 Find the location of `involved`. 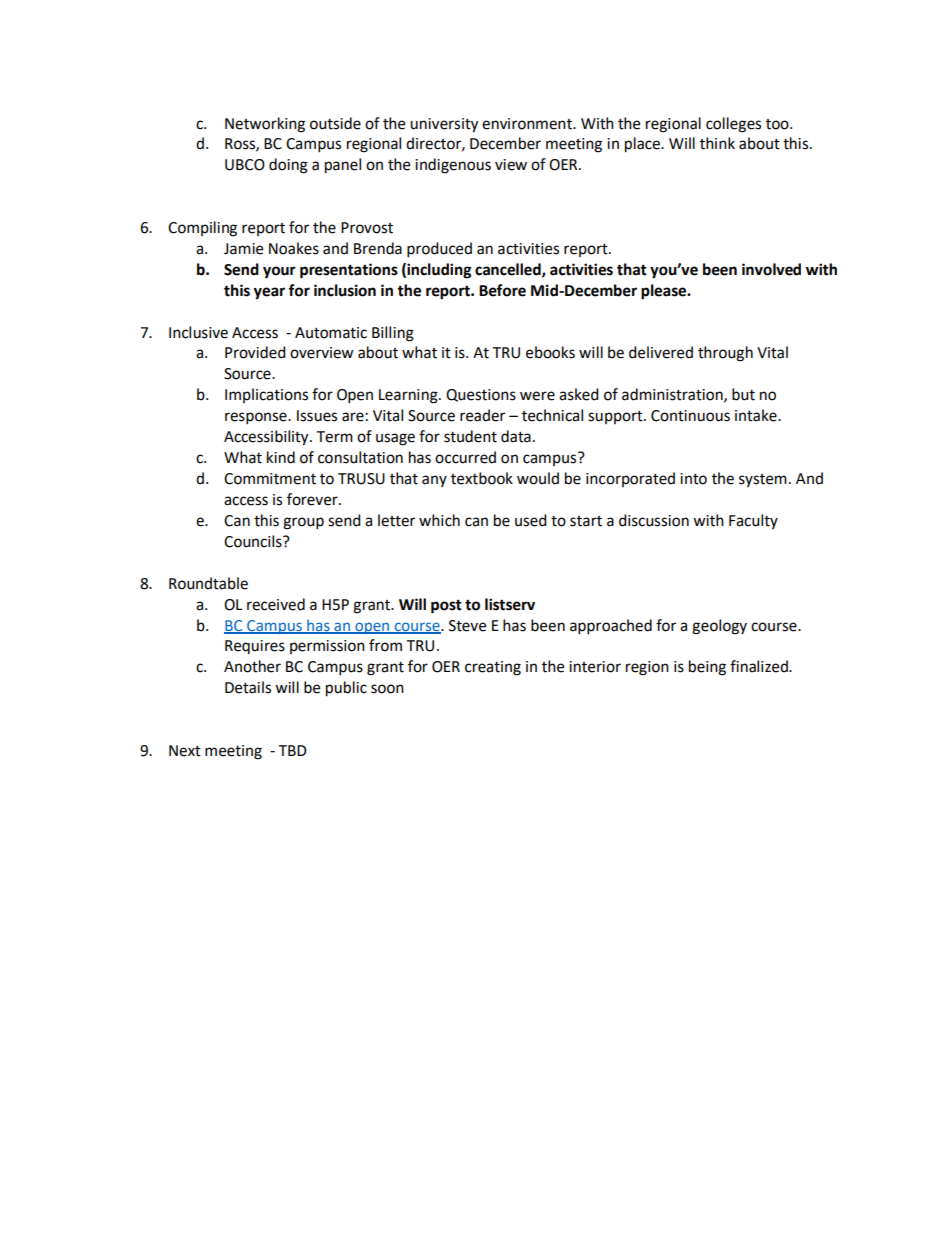

involved is located at coordinates (771, 269).
